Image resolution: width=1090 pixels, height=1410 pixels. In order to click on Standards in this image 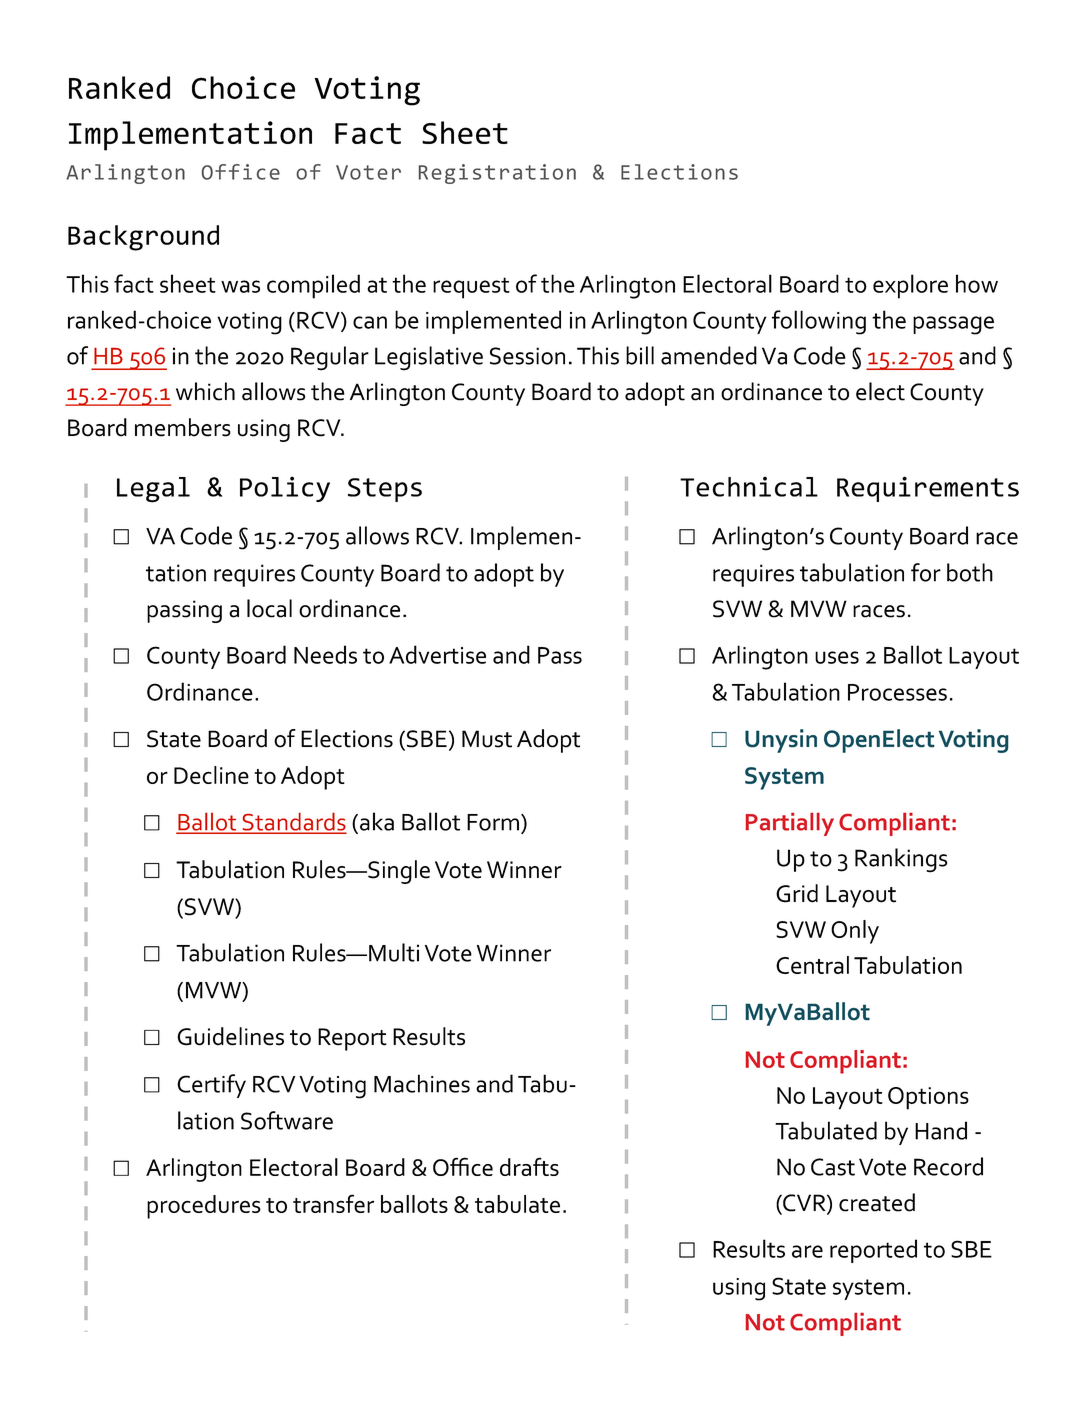, I will do `click(293, 823)`.
